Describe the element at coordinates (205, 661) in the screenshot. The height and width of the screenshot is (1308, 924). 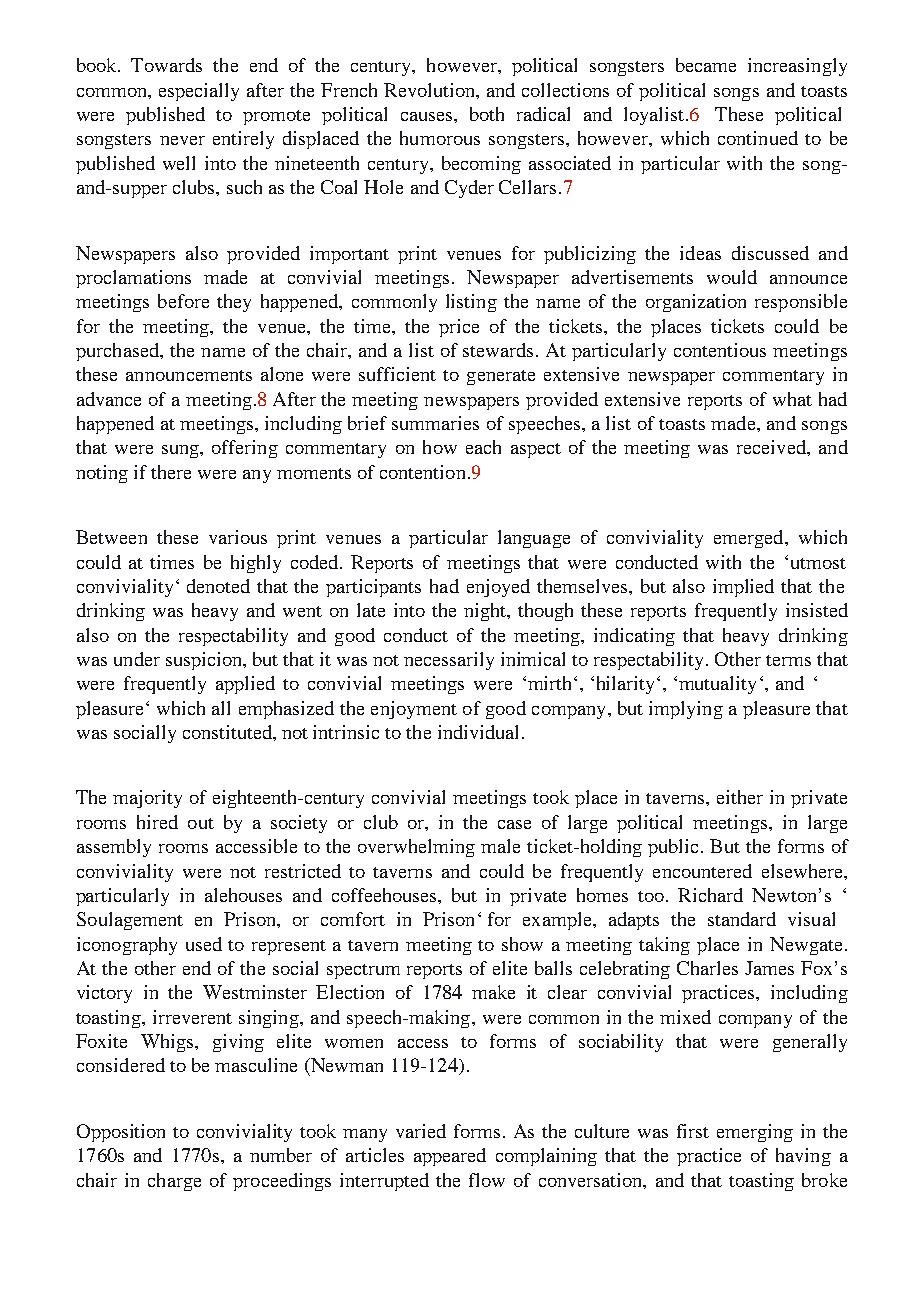
I see `suspicion` at that location.
